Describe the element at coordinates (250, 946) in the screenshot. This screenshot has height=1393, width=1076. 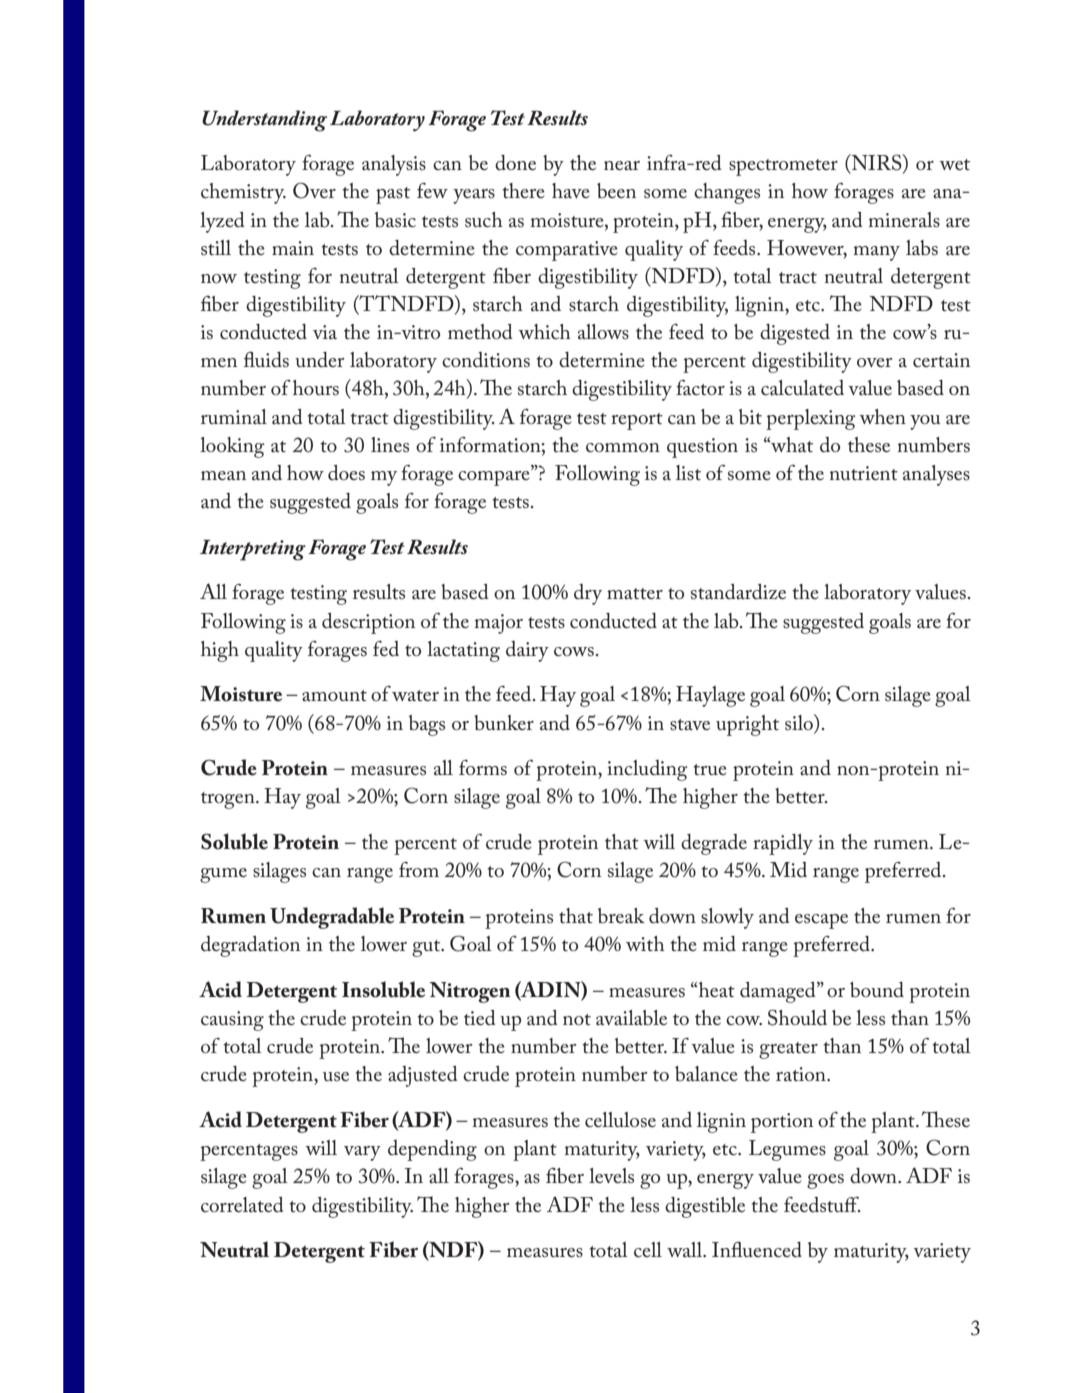
I see `degradation` at that location.
